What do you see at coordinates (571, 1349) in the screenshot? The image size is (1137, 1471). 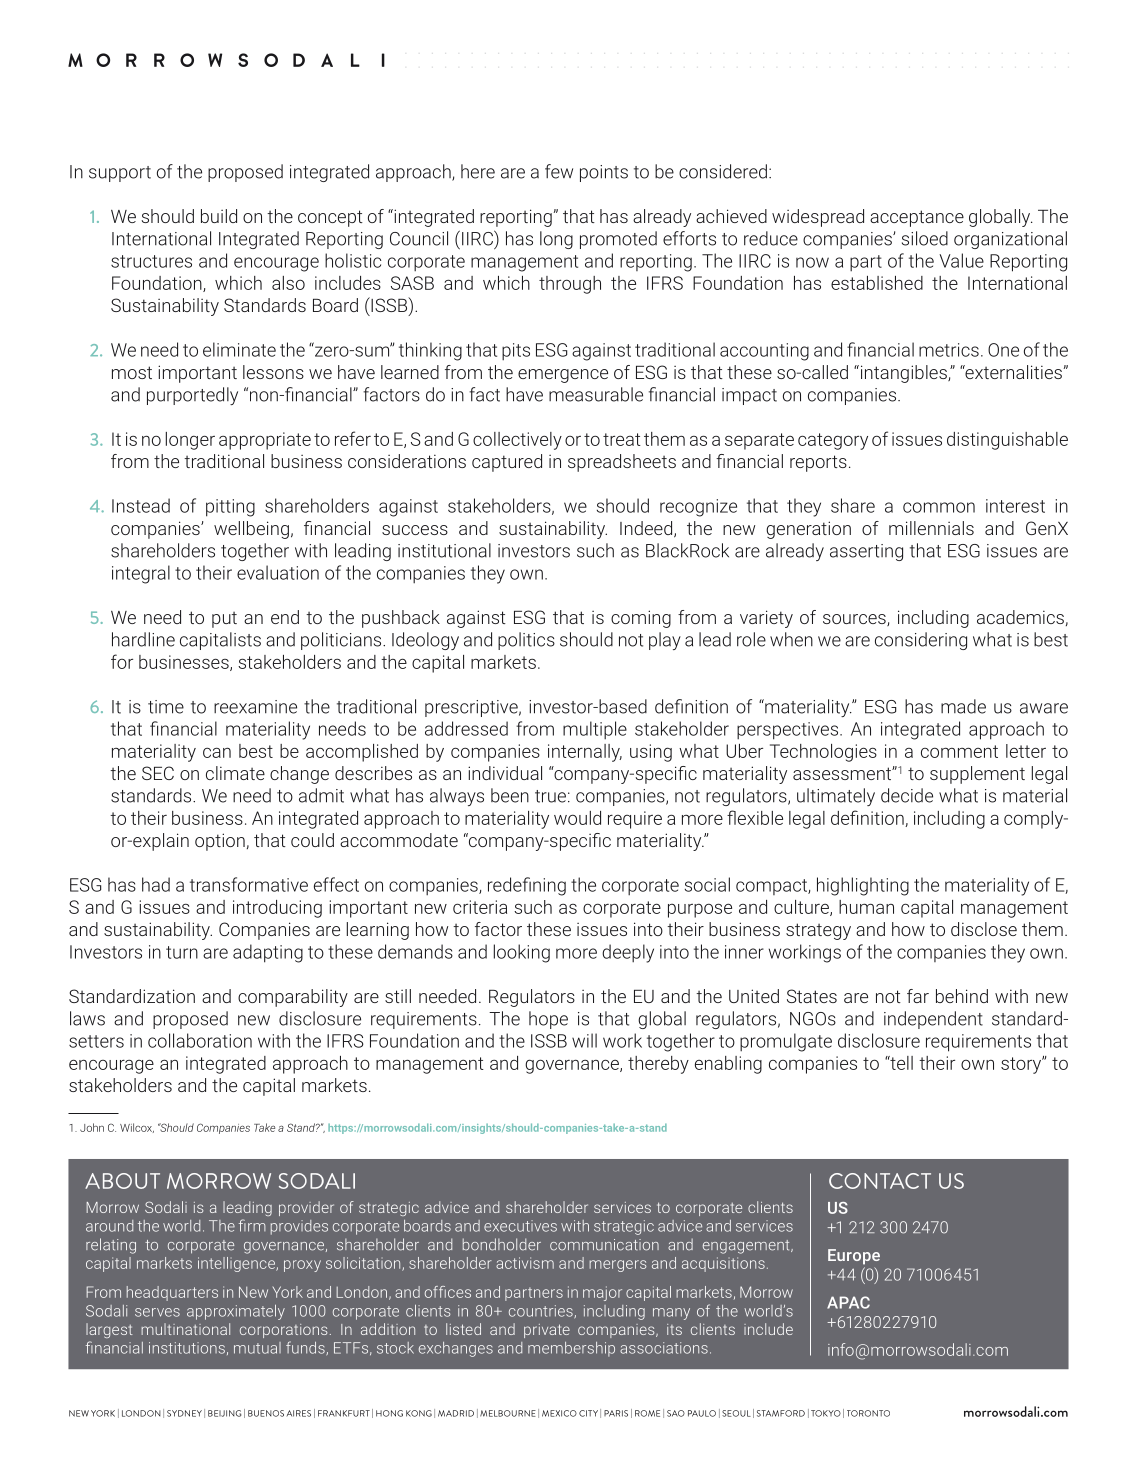 I see `membership` at bounding box center [571, 1349].
